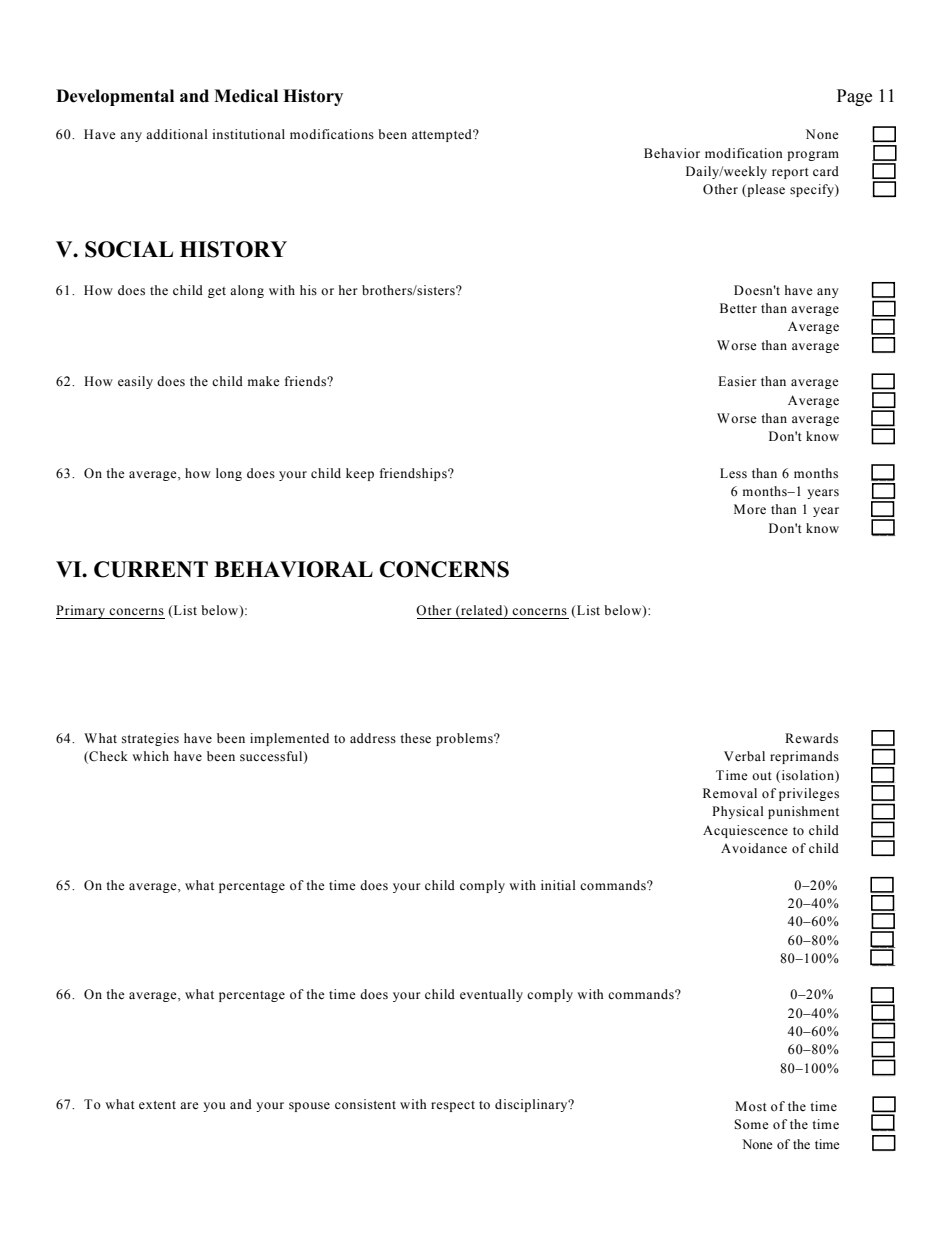 The image size is (952, 1233). What do you see at coordinates (465, 739) in the screenshot?
I see `problems` at bounding box center [465, 739].
